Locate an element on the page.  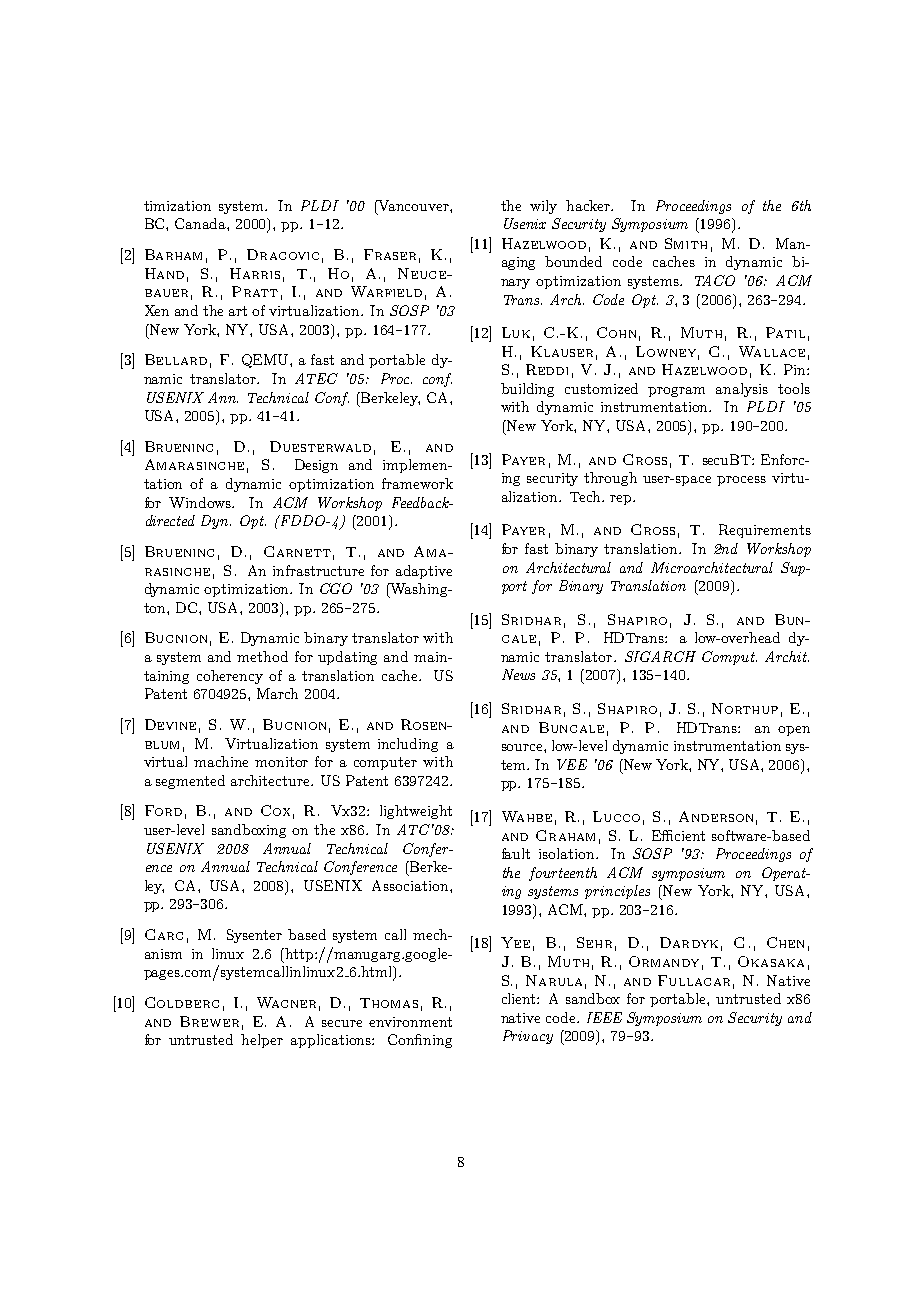
News is located at coordinates (518, 674).
